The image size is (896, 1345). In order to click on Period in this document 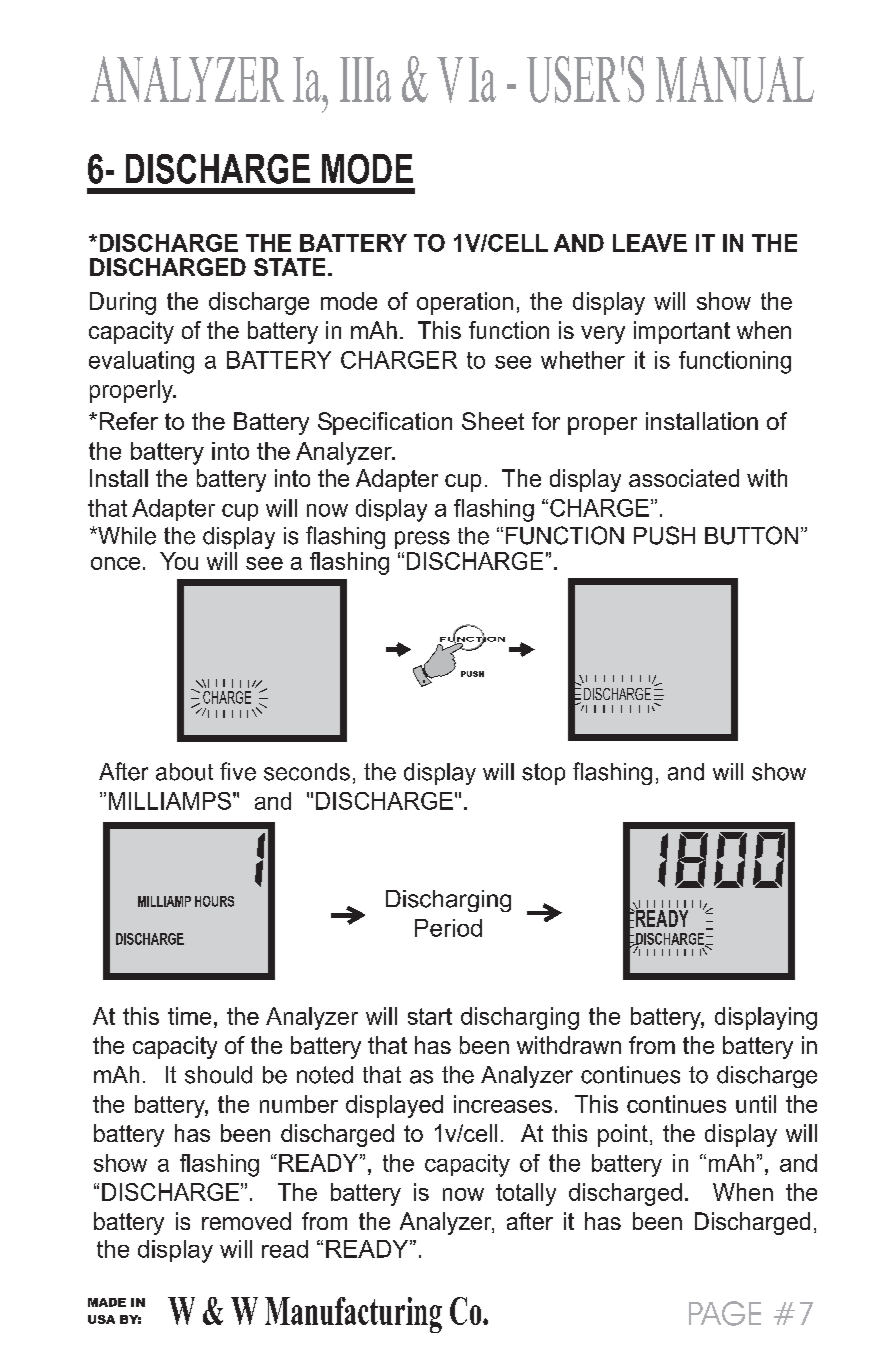, I will do `click(448, 928)`.
